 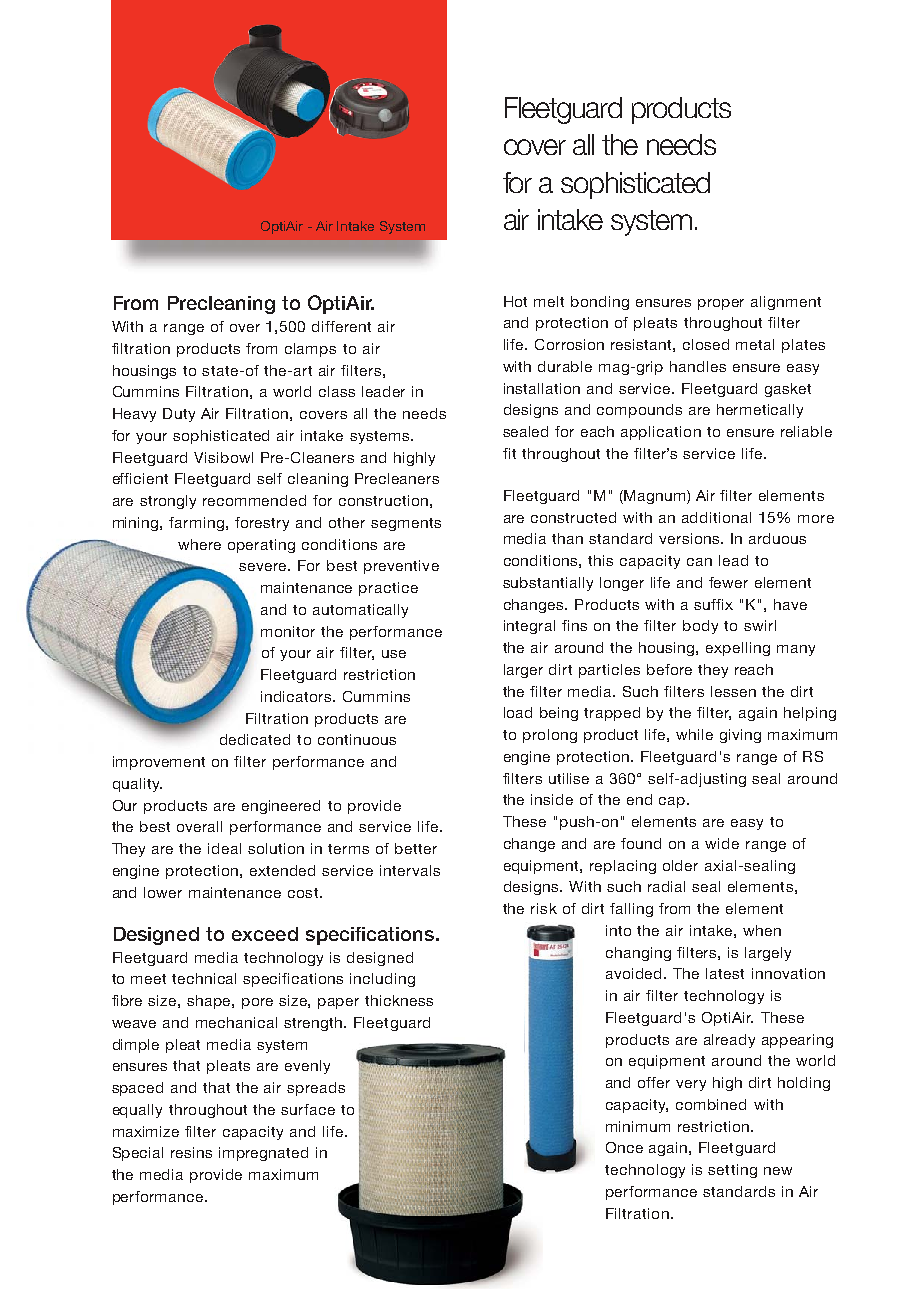 What do you see at coordinates (224, 848) in the image?
I see `ideal` at bounding box center [224, 848].
